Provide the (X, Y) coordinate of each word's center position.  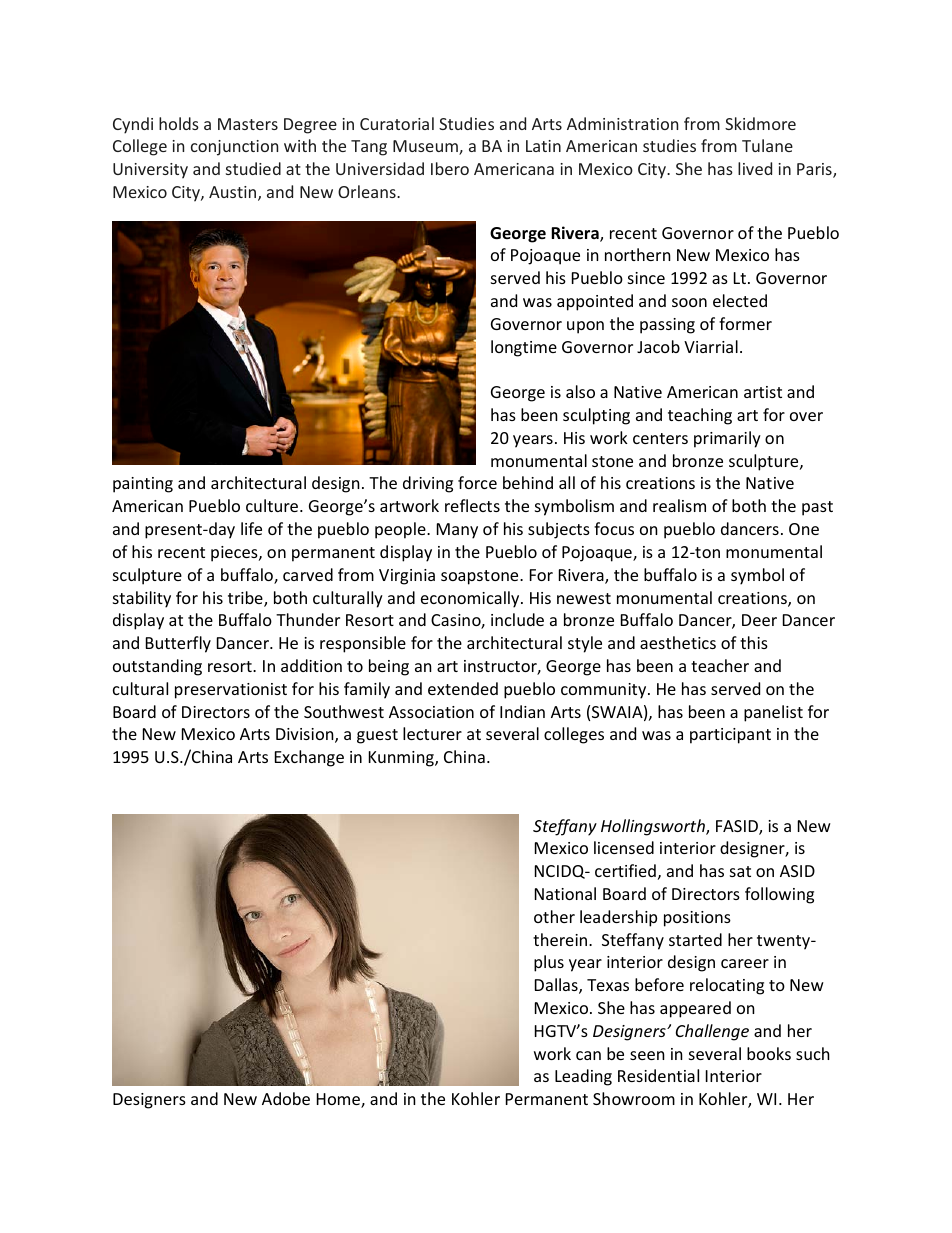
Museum (426, 147)
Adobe (286, 1098)
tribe (246, 599)
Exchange (309, 758)
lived (755, 168)
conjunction (234, 148)
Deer (759, 620)
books (769, 1053)
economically (471, 599)
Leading (583, 1077)
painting (143, 485)
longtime (524, 348)
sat (740, 871)
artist (763, 392)
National (565, 893)
